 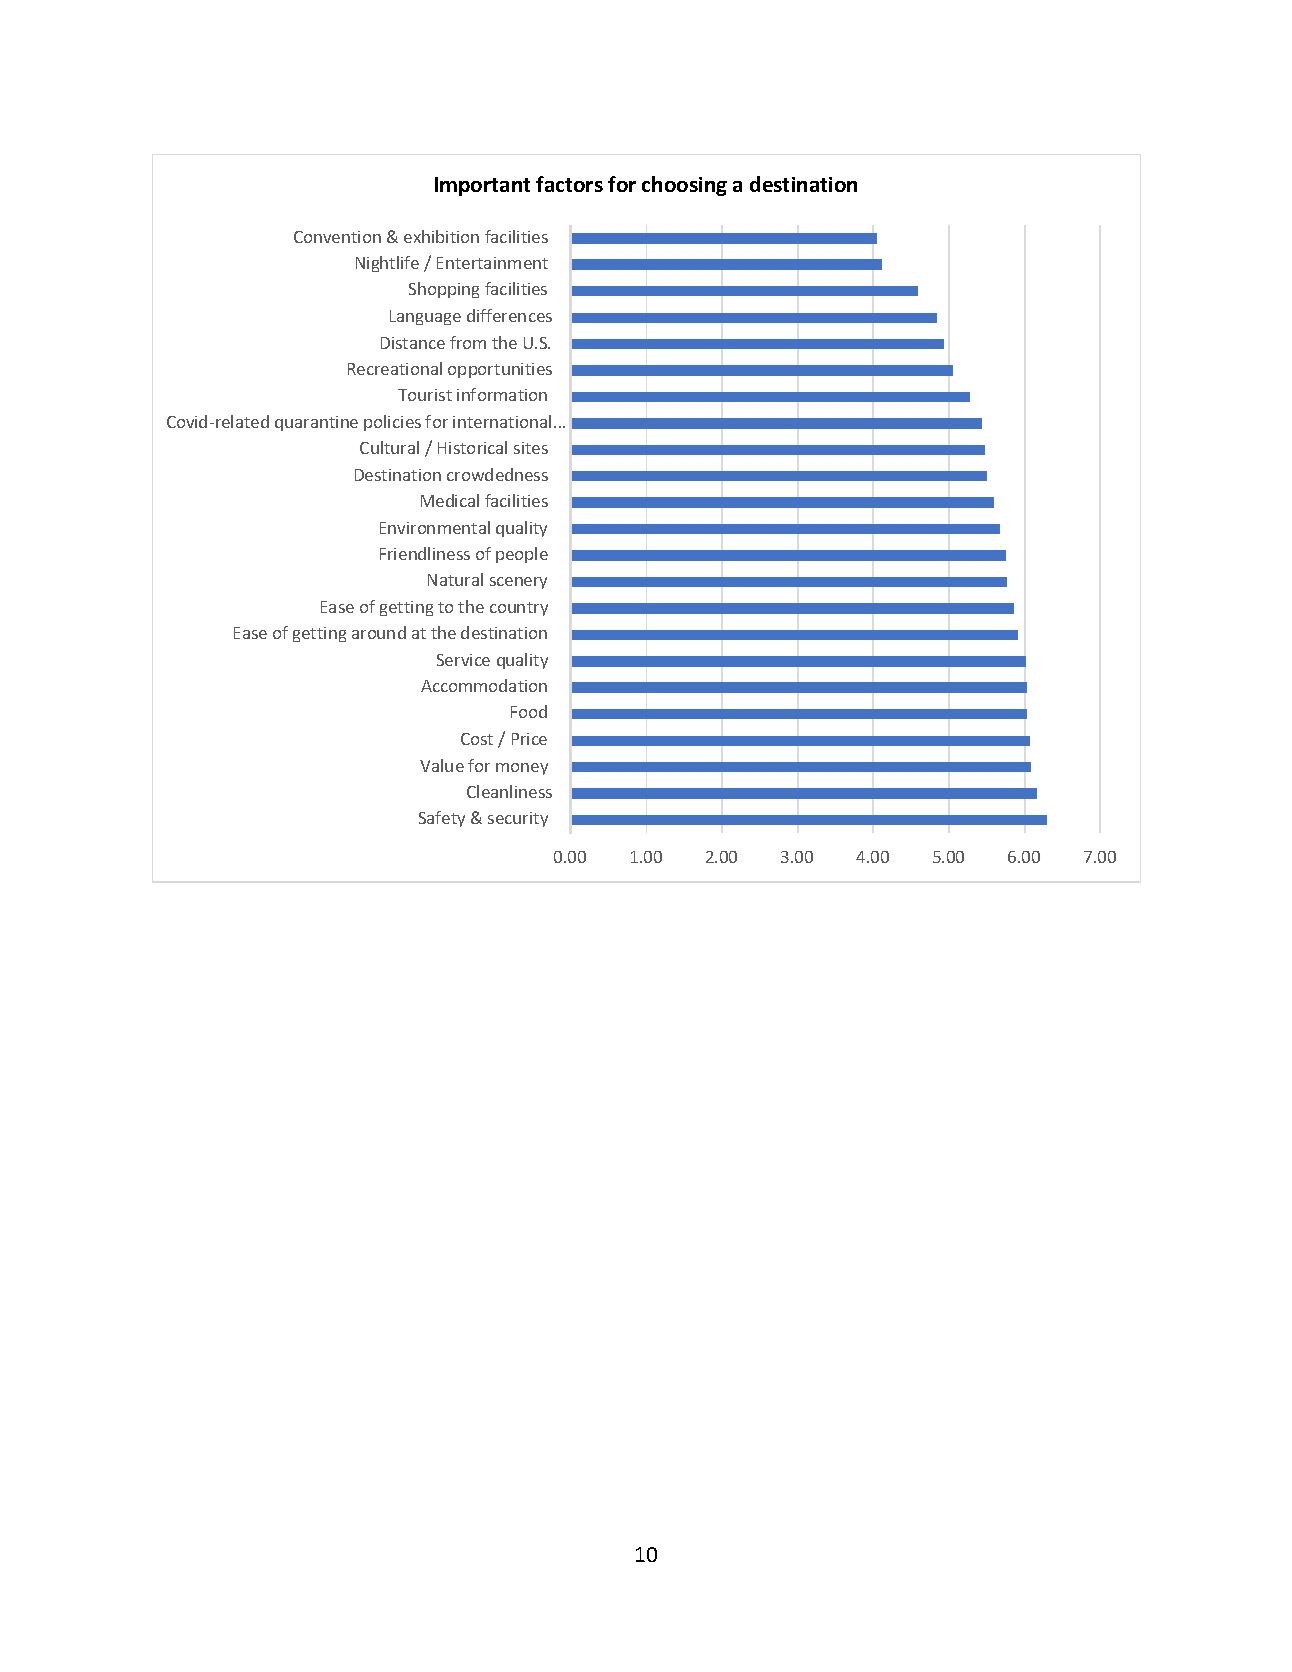 I want to click on Service, so click(x=463, y=660).
